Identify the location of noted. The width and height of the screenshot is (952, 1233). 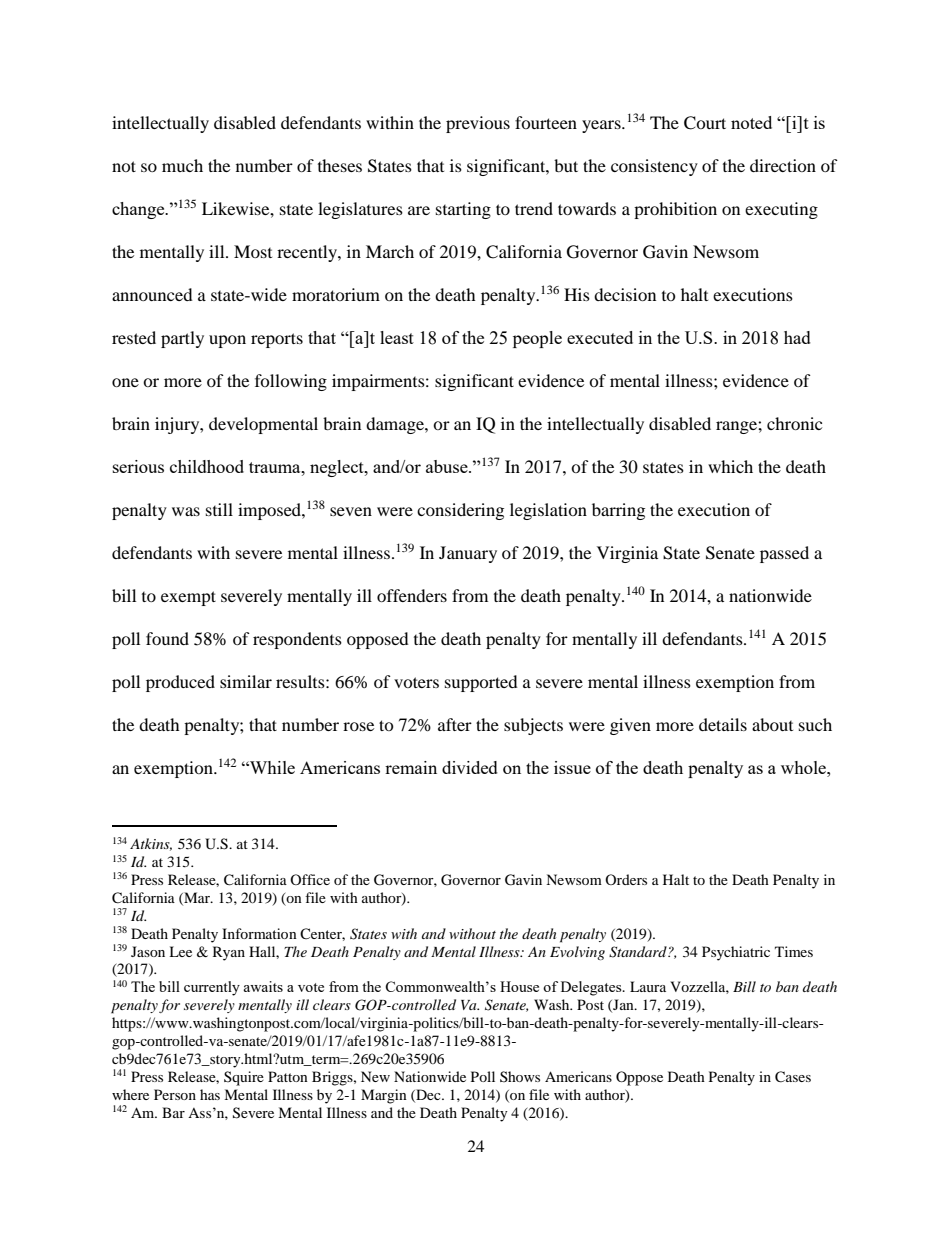
(751, 122).
